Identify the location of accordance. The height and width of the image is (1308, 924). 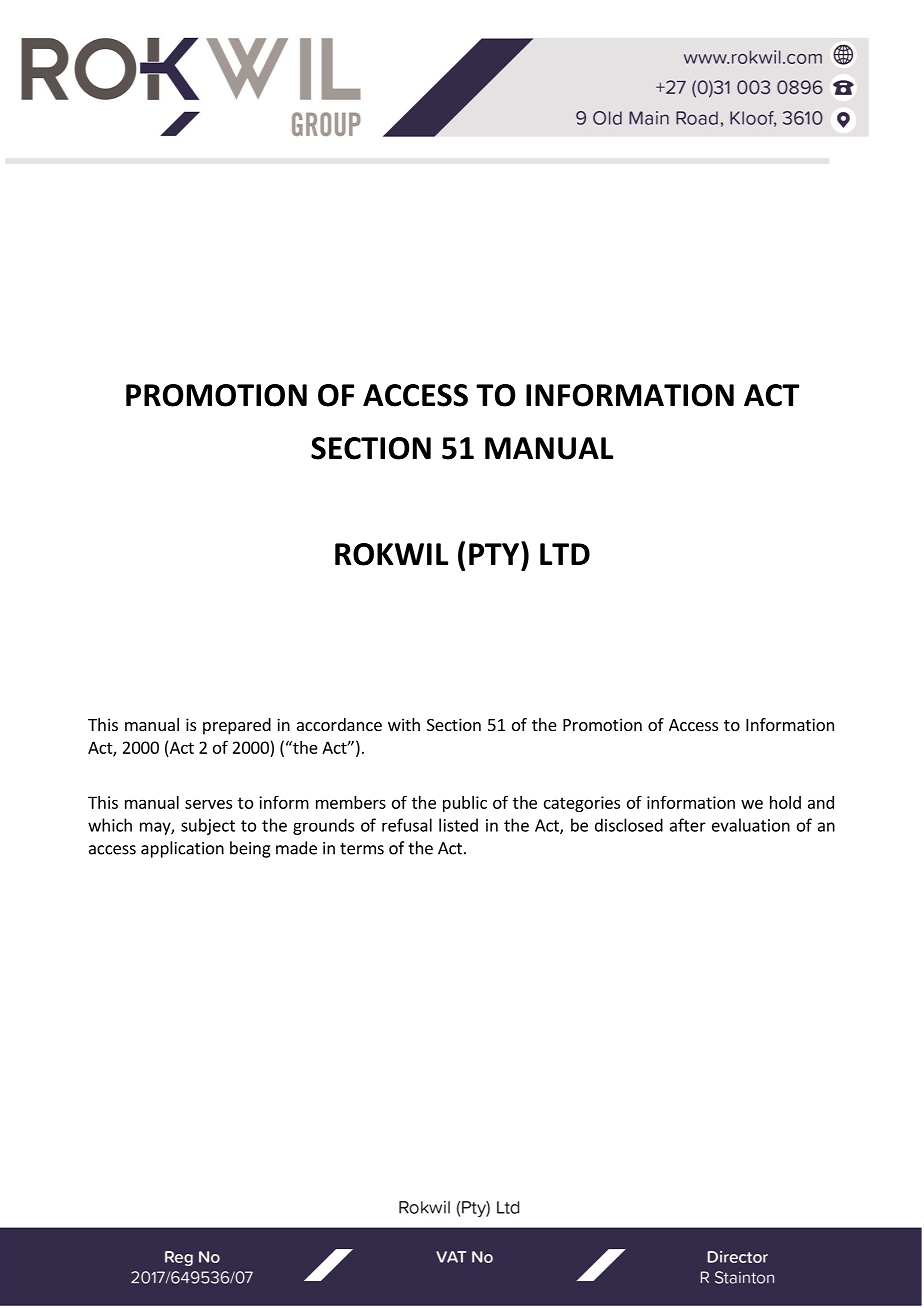
(339, 724).
